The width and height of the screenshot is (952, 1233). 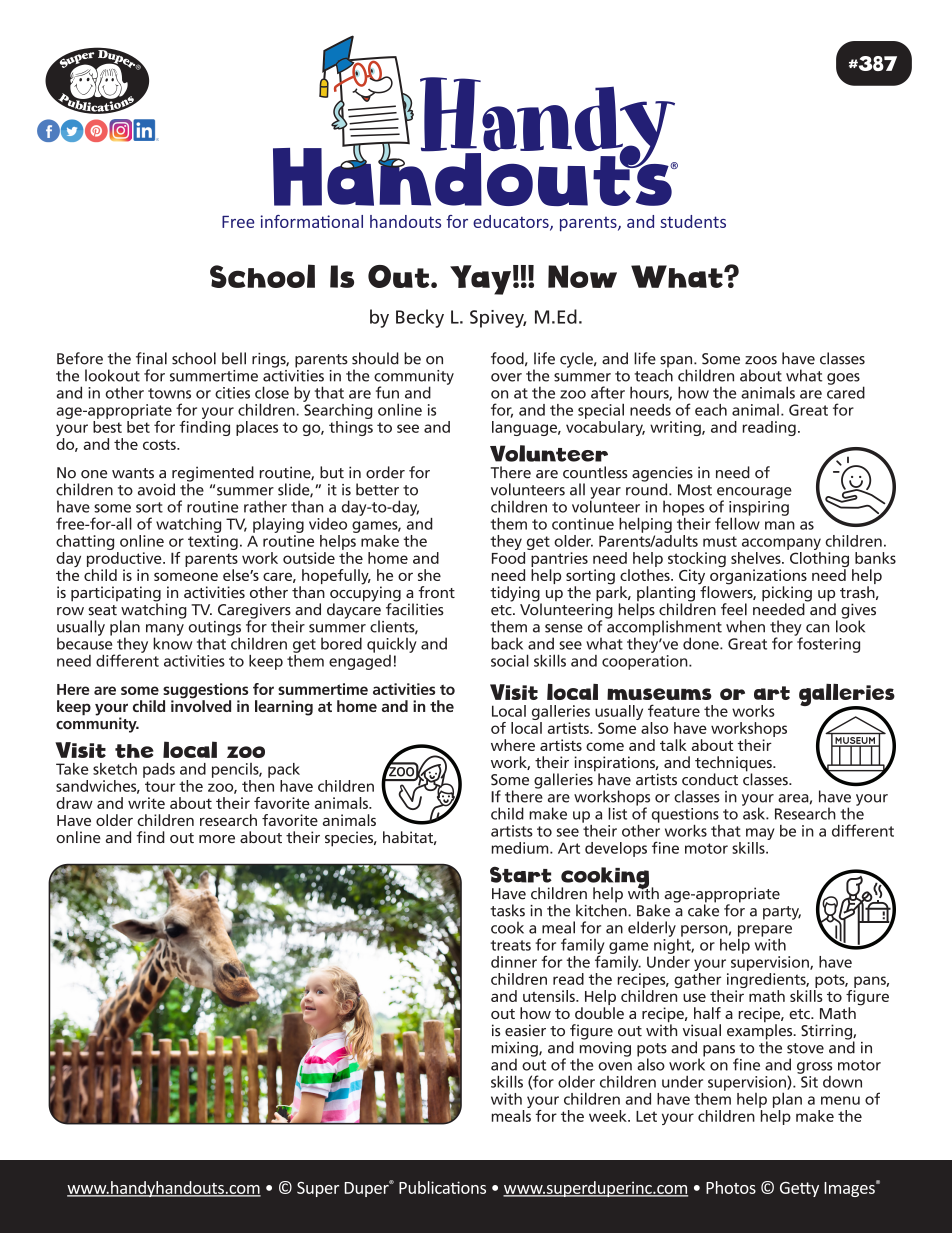 What do you see at coordinates (512, 222) in the screenshot?
I see `educators` at bounding box center [512, 222].
